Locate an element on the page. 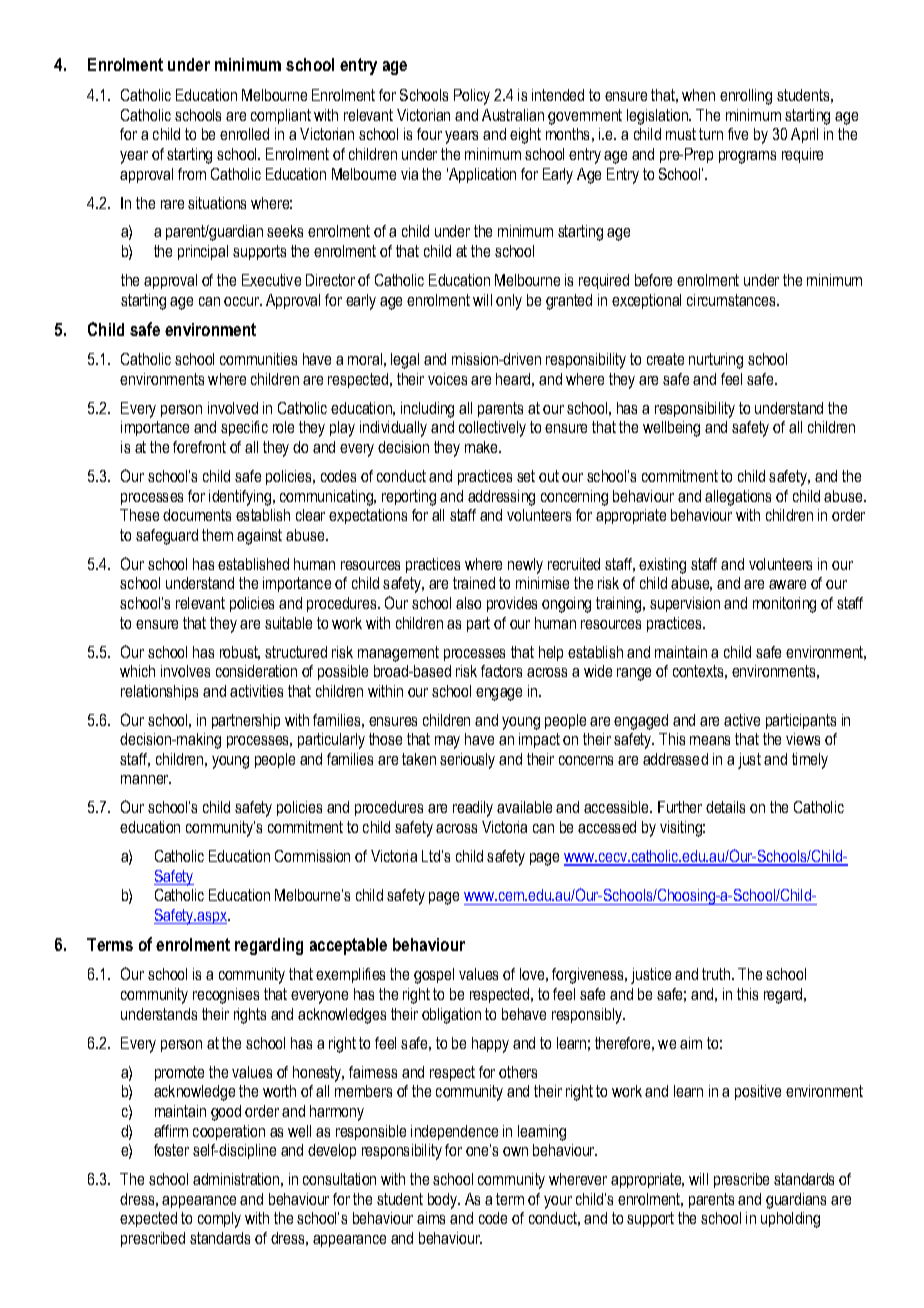 The height and width of the document is (1308, 924). Policy is located at coordinates (472, 97).
